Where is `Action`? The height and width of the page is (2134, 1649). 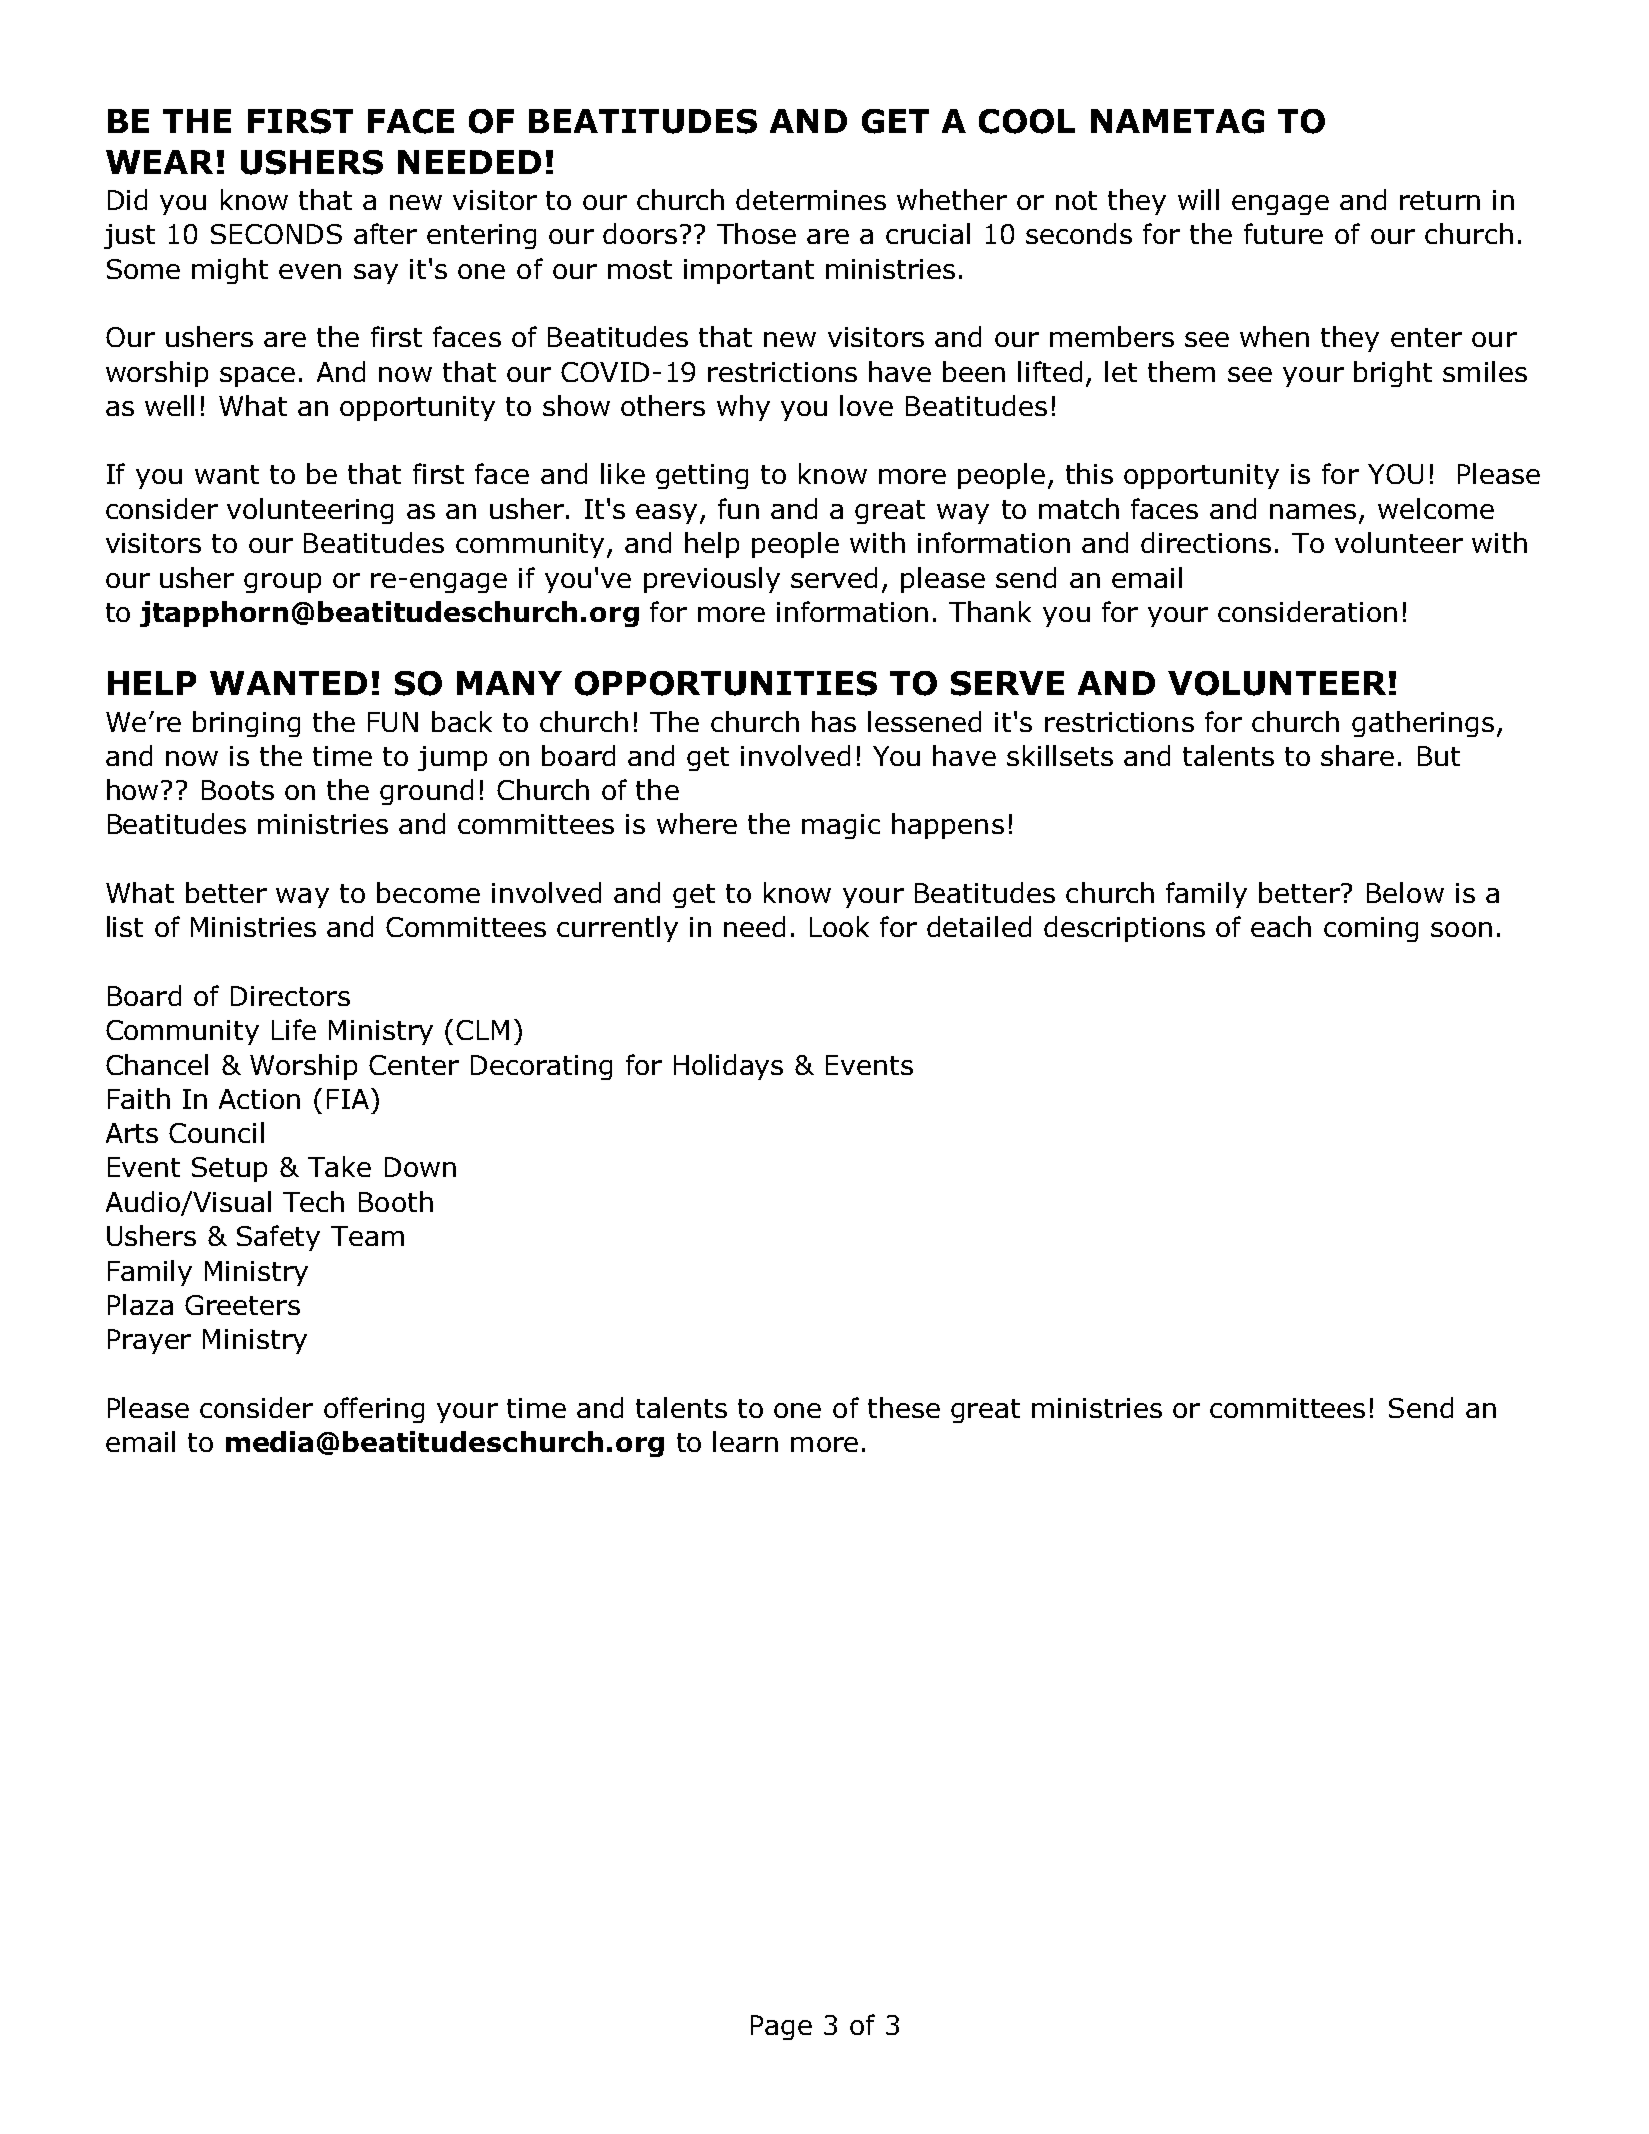
Action is located at coordinates (259, 1099).
